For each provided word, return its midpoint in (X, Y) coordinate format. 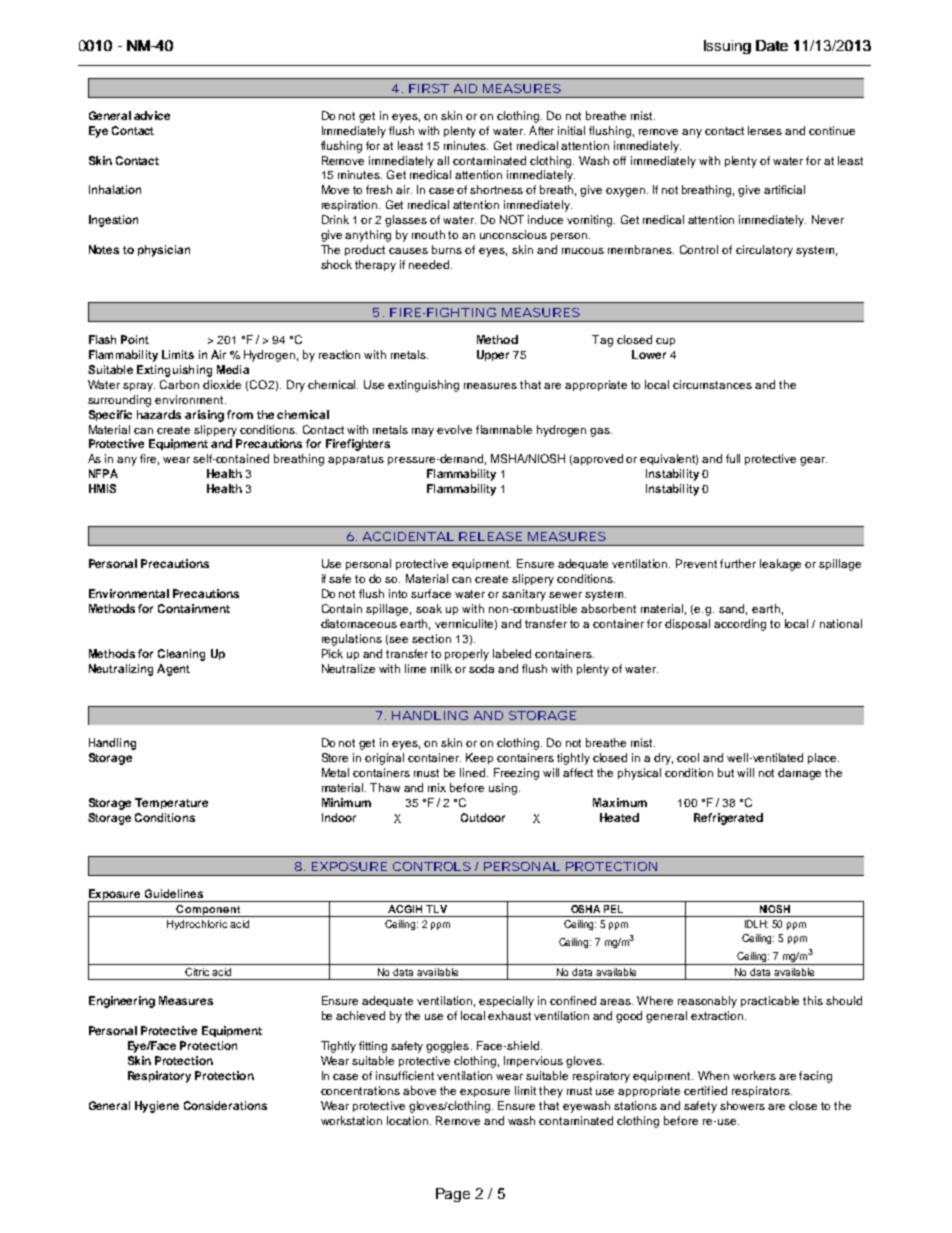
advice (152, 115)
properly (467, 655)
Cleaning (181, 655)
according (740, 625)
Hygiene (157, 1107)
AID (465, 88)
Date (772, 45)
